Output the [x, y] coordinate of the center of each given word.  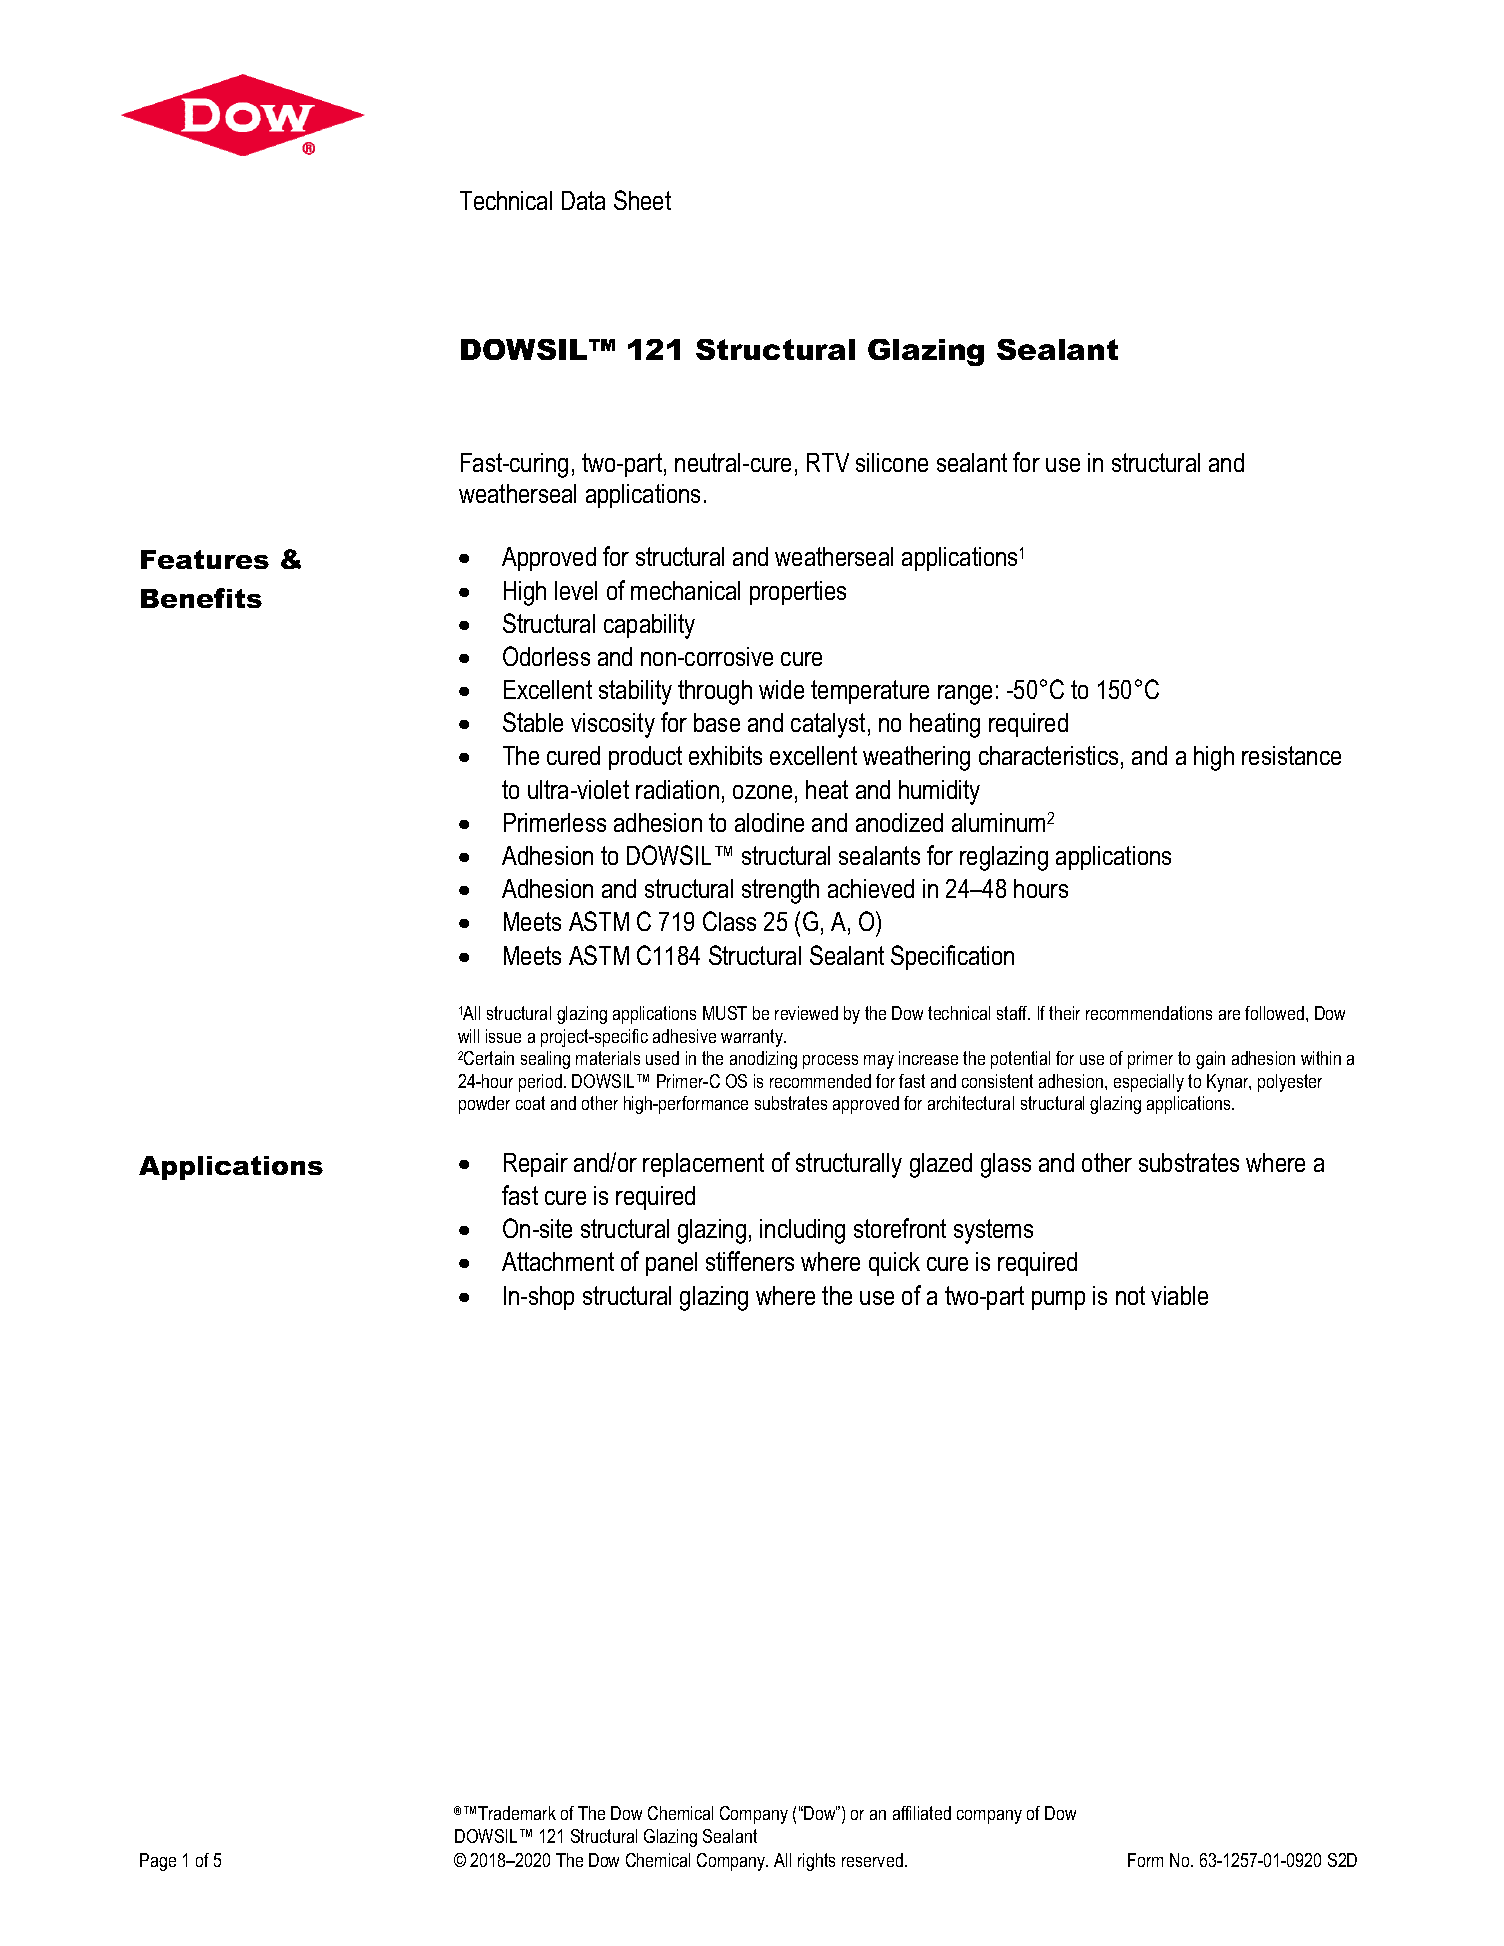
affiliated [922, 1813]
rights [816, 1862]
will [468, 1036]
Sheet [642, 200]
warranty [753, 1038]
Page [158, 1862]
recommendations [1149, 1013]
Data [583, 200]
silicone [892, 462]
